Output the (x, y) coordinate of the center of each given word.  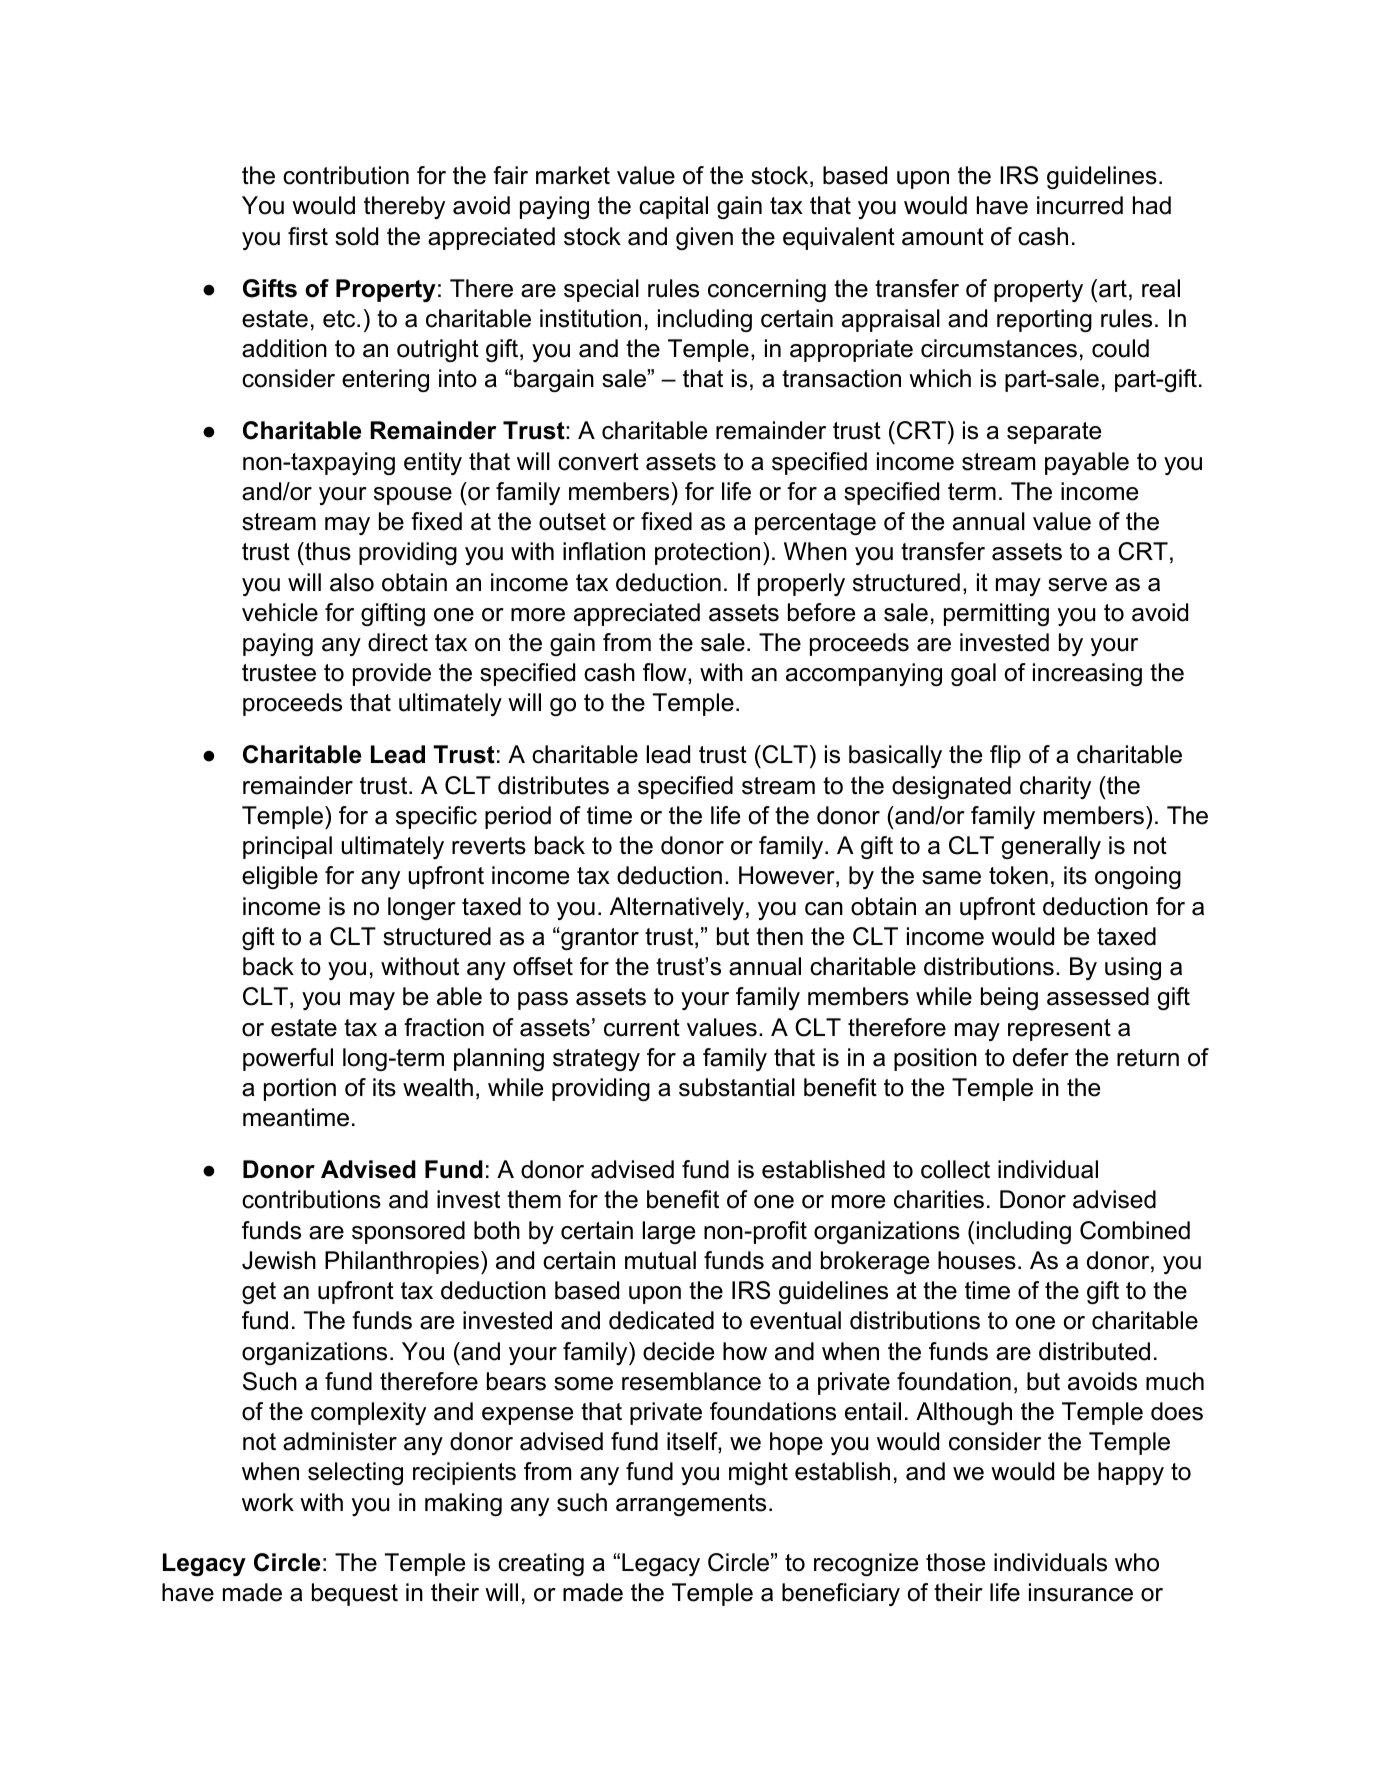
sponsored (408, 1232)
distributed (1094, 1351)
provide (392, 674)
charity (1055, 787)
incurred (1080, 205)
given (704, 238)
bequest (355, 1594)
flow (666, 673)
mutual (660, 1260)
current (642, 1028)
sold (356, 236)
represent (1059, 1030)
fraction (444, 1027)
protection (707, 553)
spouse (413, 496)
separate (1054, 433)
